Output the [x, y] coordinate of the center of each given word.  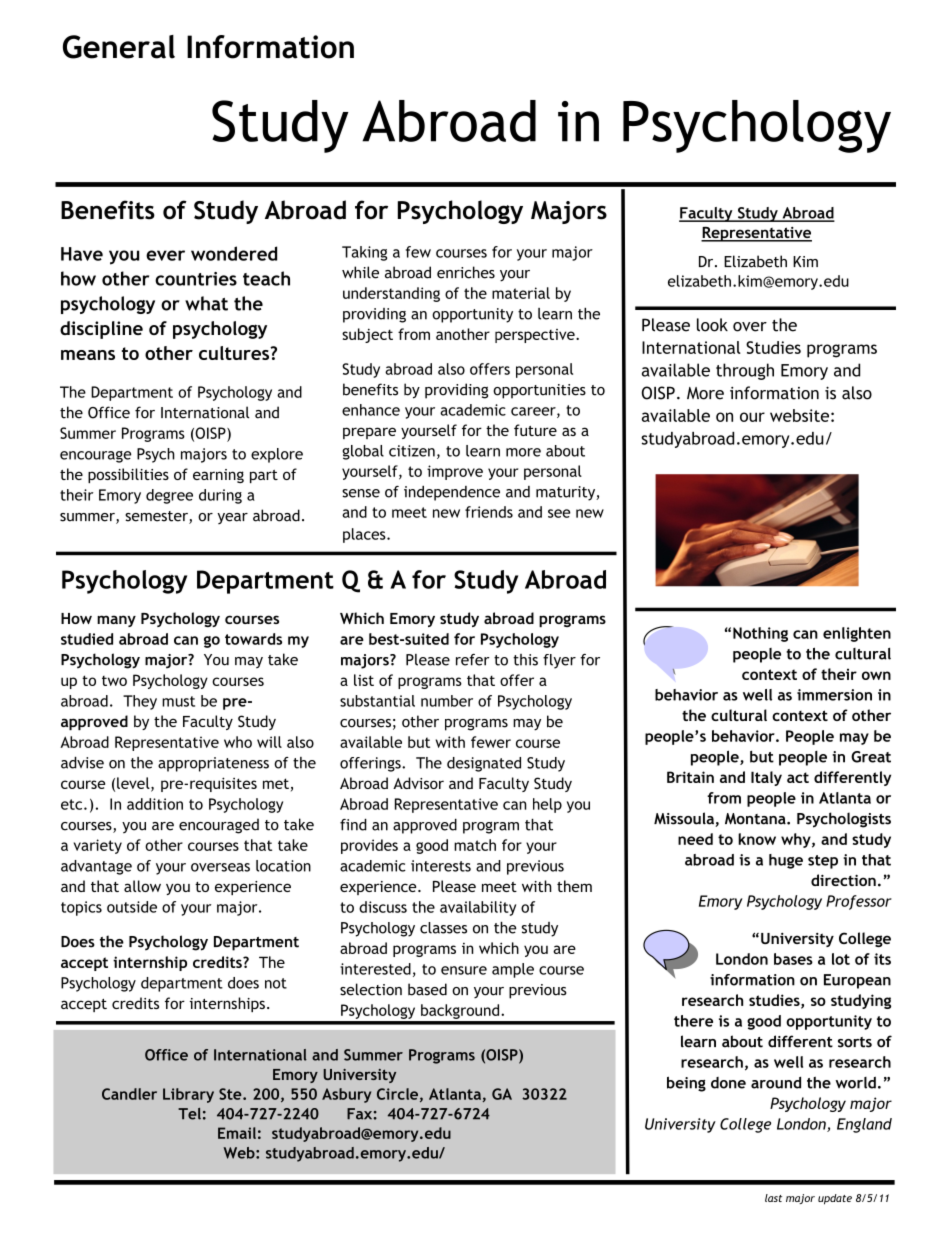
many [116, 621]
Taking [364, 253]
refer [473, 660]
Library [188, 1095]
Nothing [760, 634]
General [119, 47]
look [712, 325]
